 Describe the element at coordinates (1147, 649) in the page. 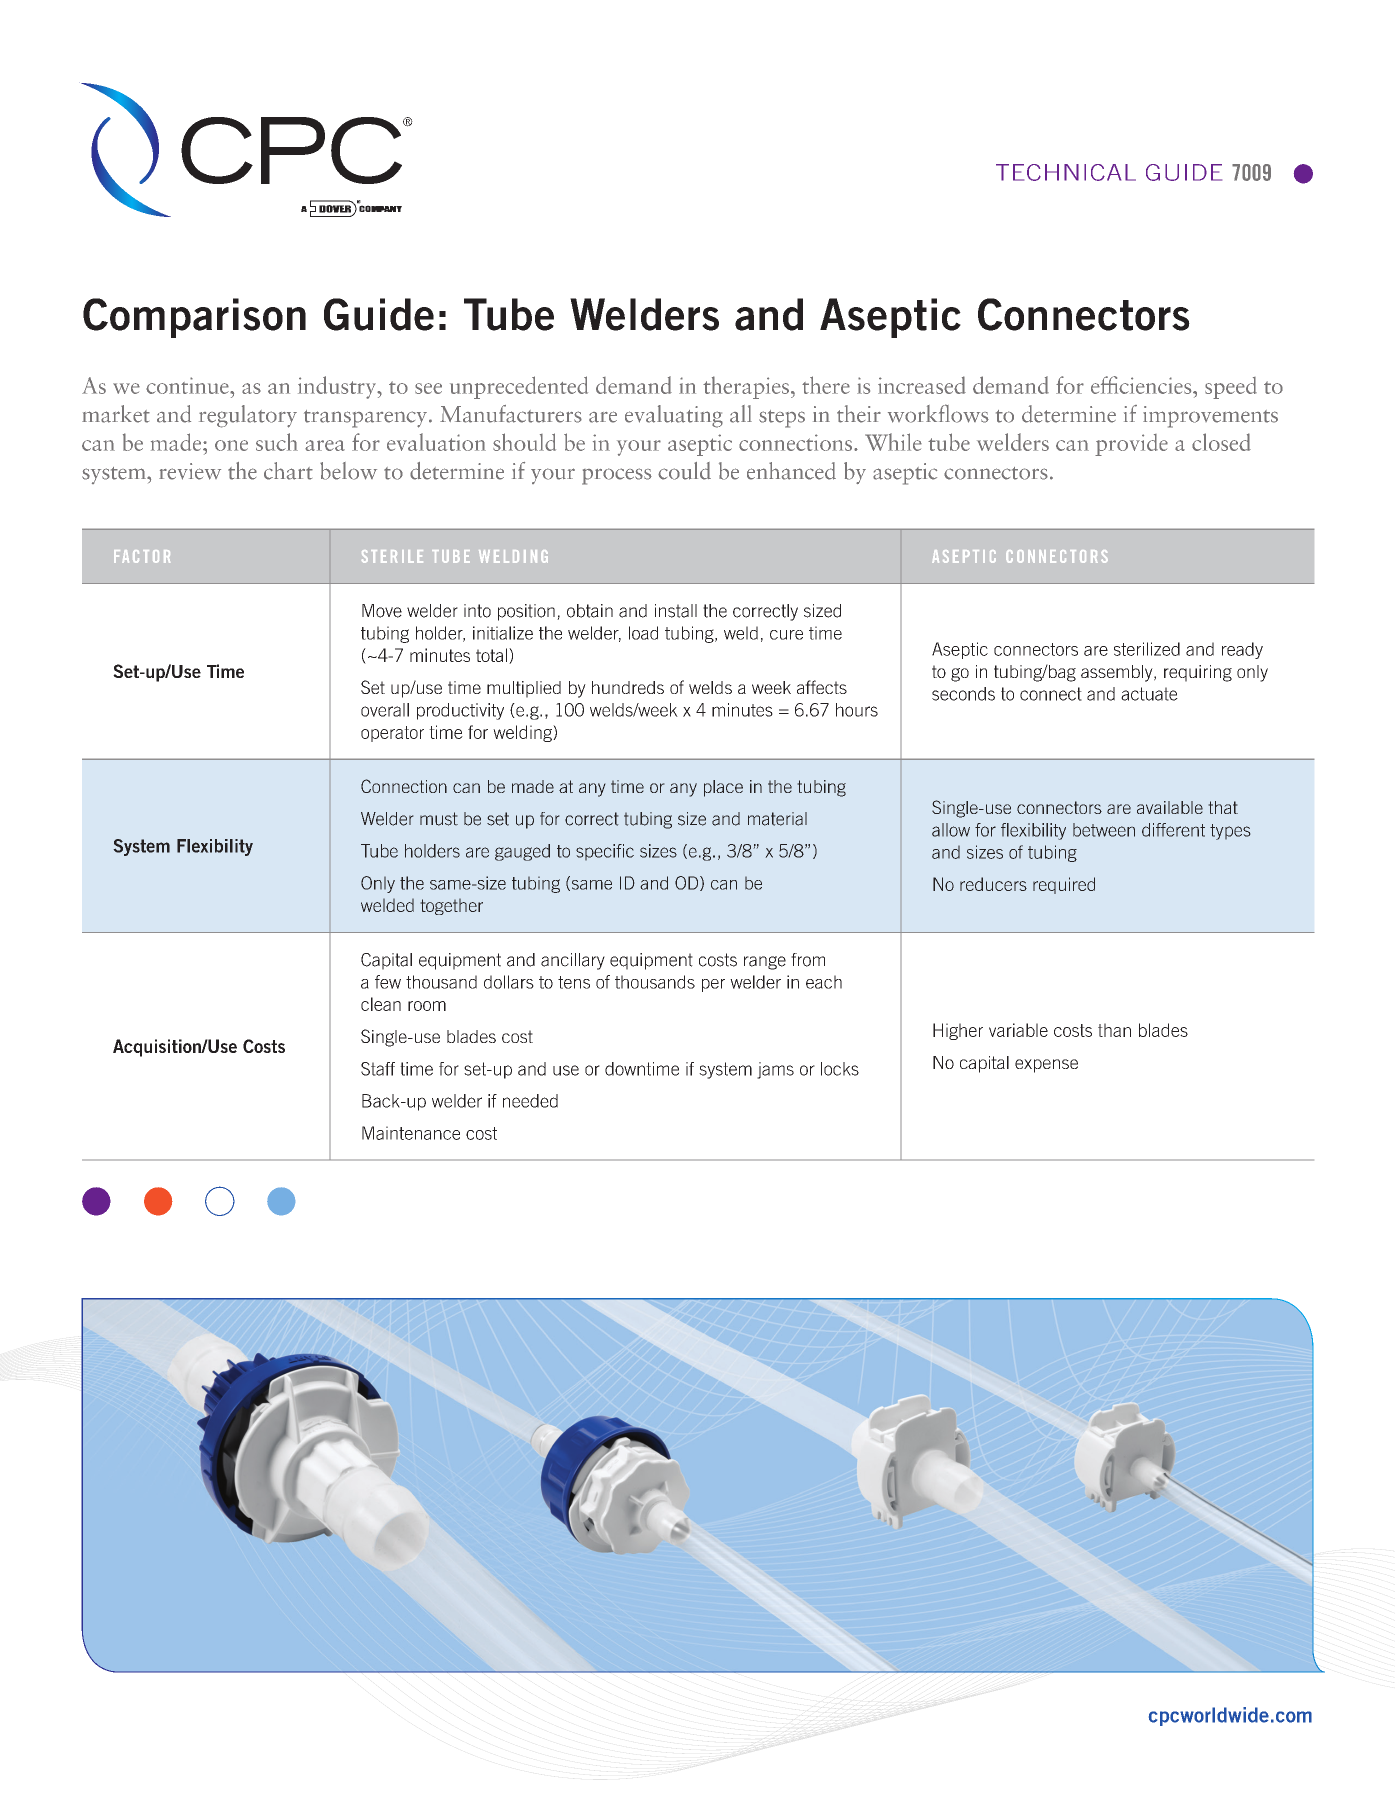

I see `sterilized` at that location.
